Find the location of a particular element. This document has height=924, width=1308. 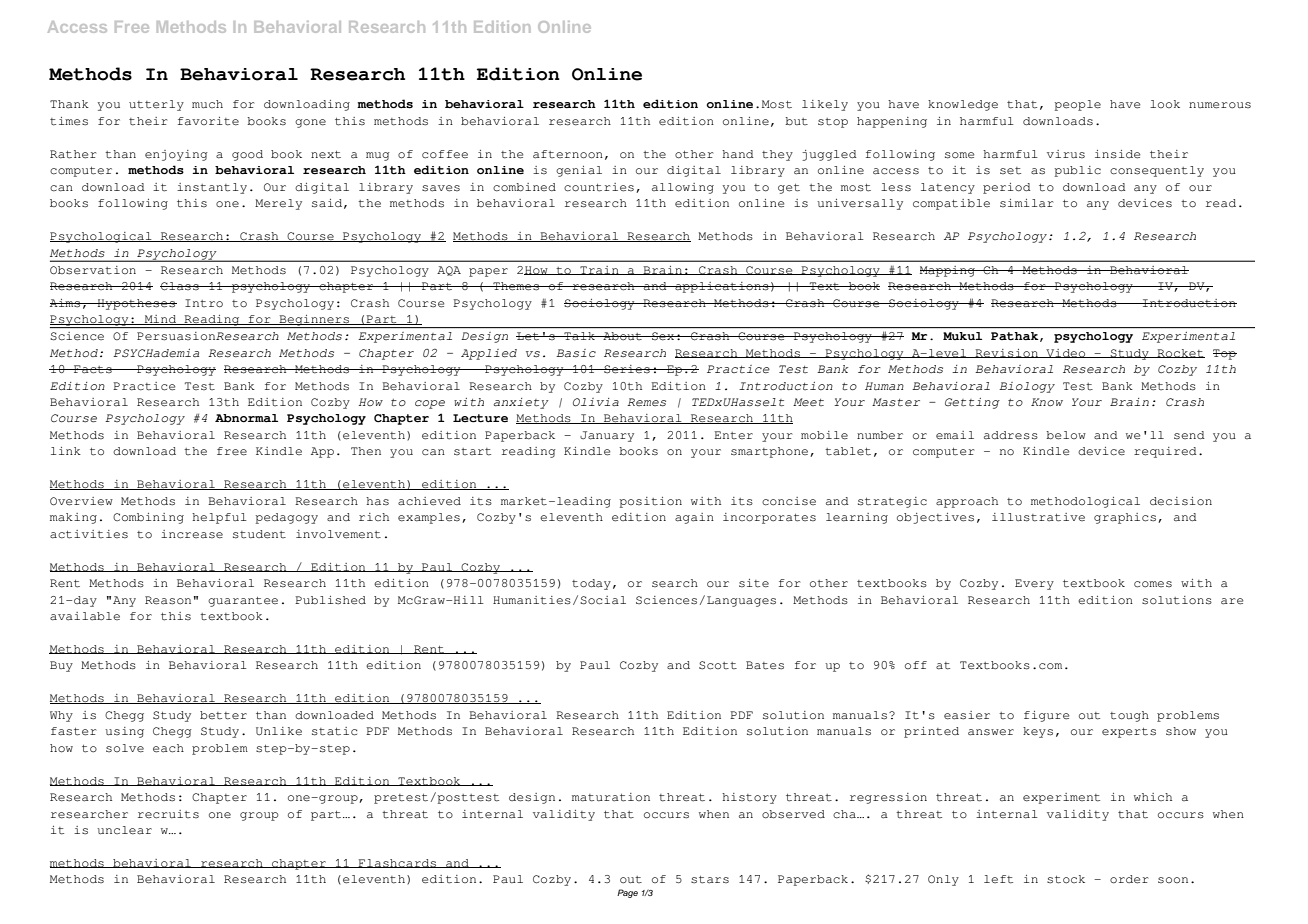

people is located at coordinates (1078, 105).
